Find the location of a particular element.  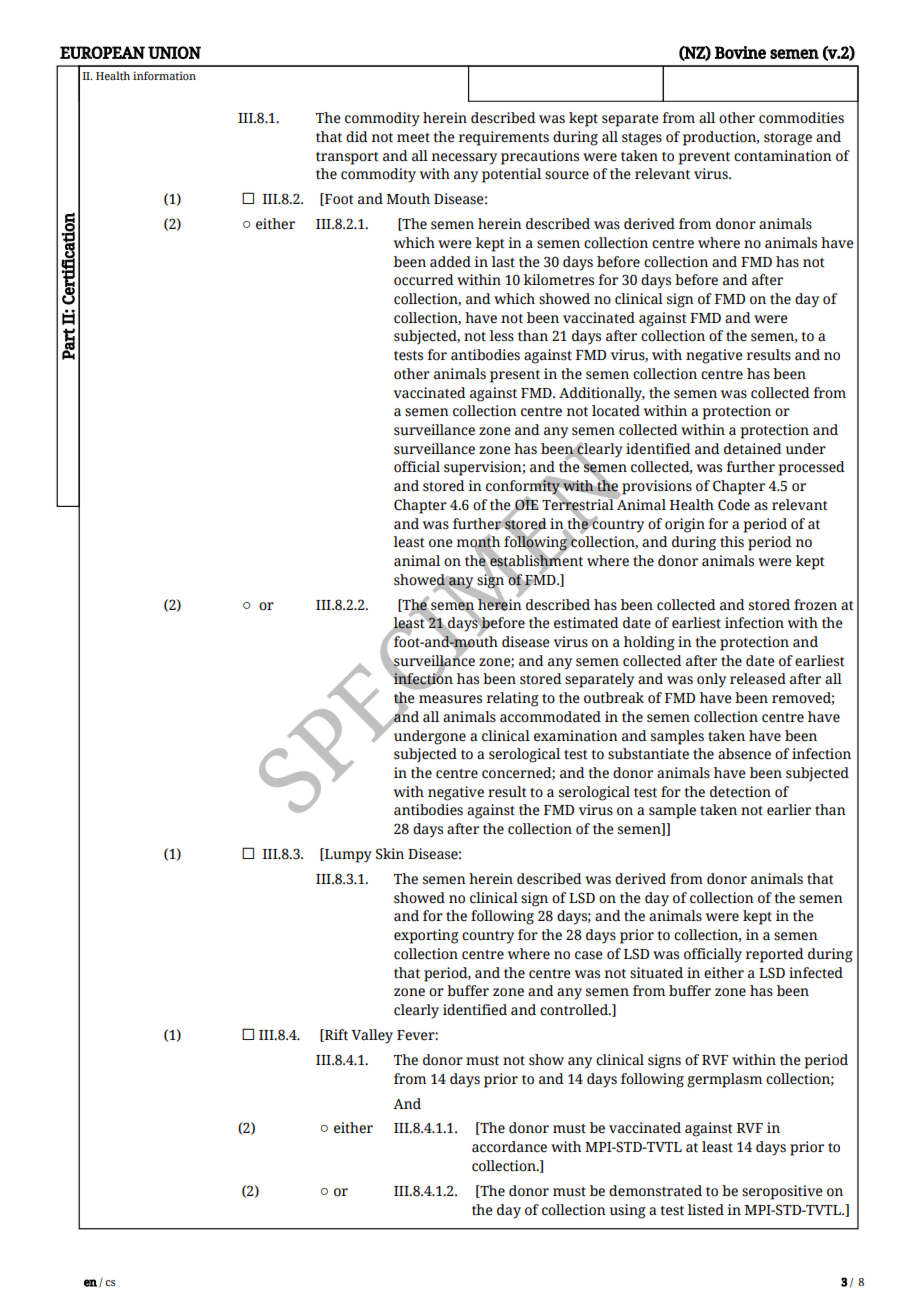

less is located at coordinates (502, 336).
